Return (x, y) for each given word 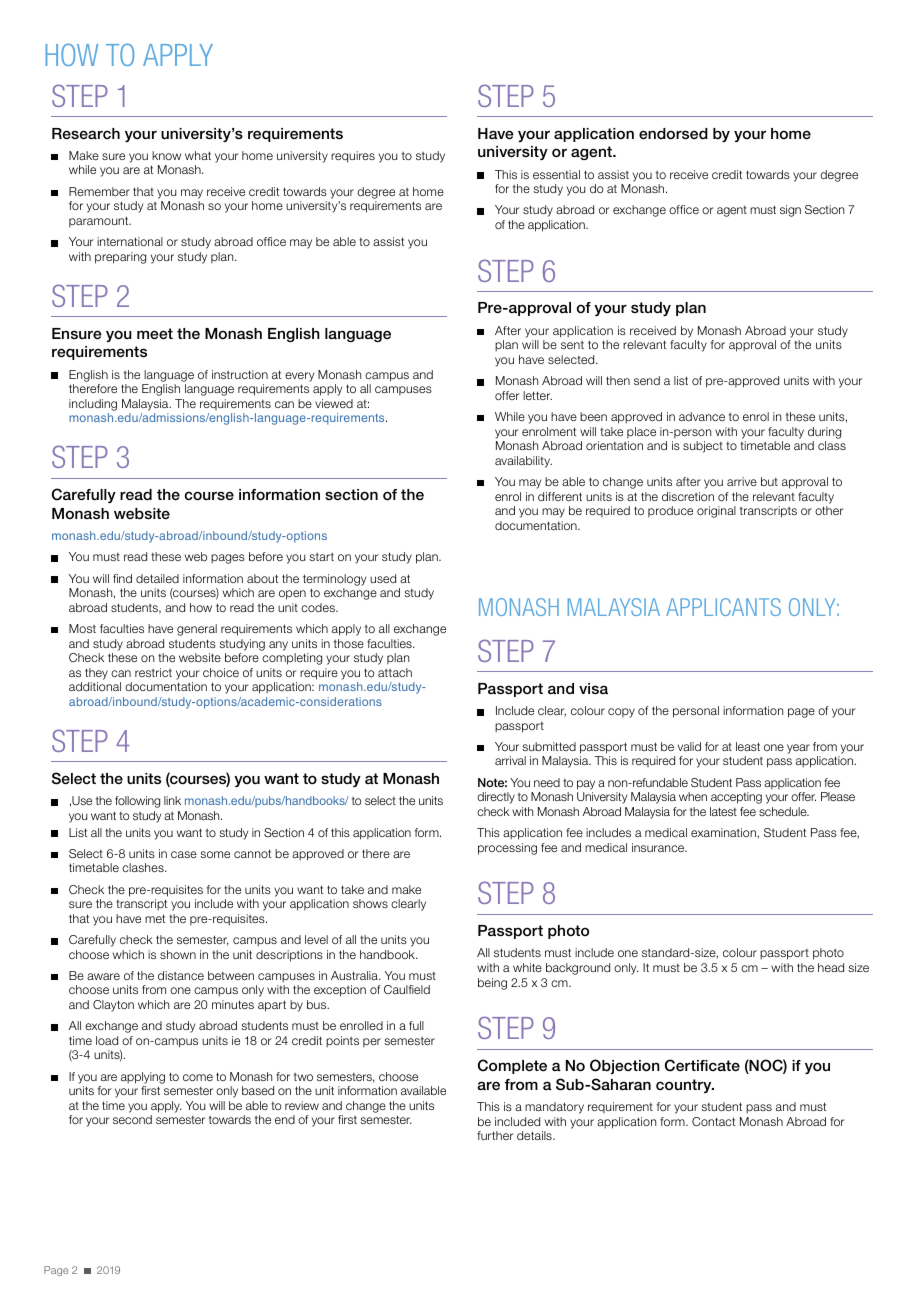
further (495, 1135)
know (166, 155)
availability (523, 462)
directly (496, 798)
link (172, 800)
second (132, 1119)
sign (790, 211)
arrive (742, 481)
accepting (736, 798)
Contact (713, 1121)
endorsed (673, 133)
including (93, 405)
